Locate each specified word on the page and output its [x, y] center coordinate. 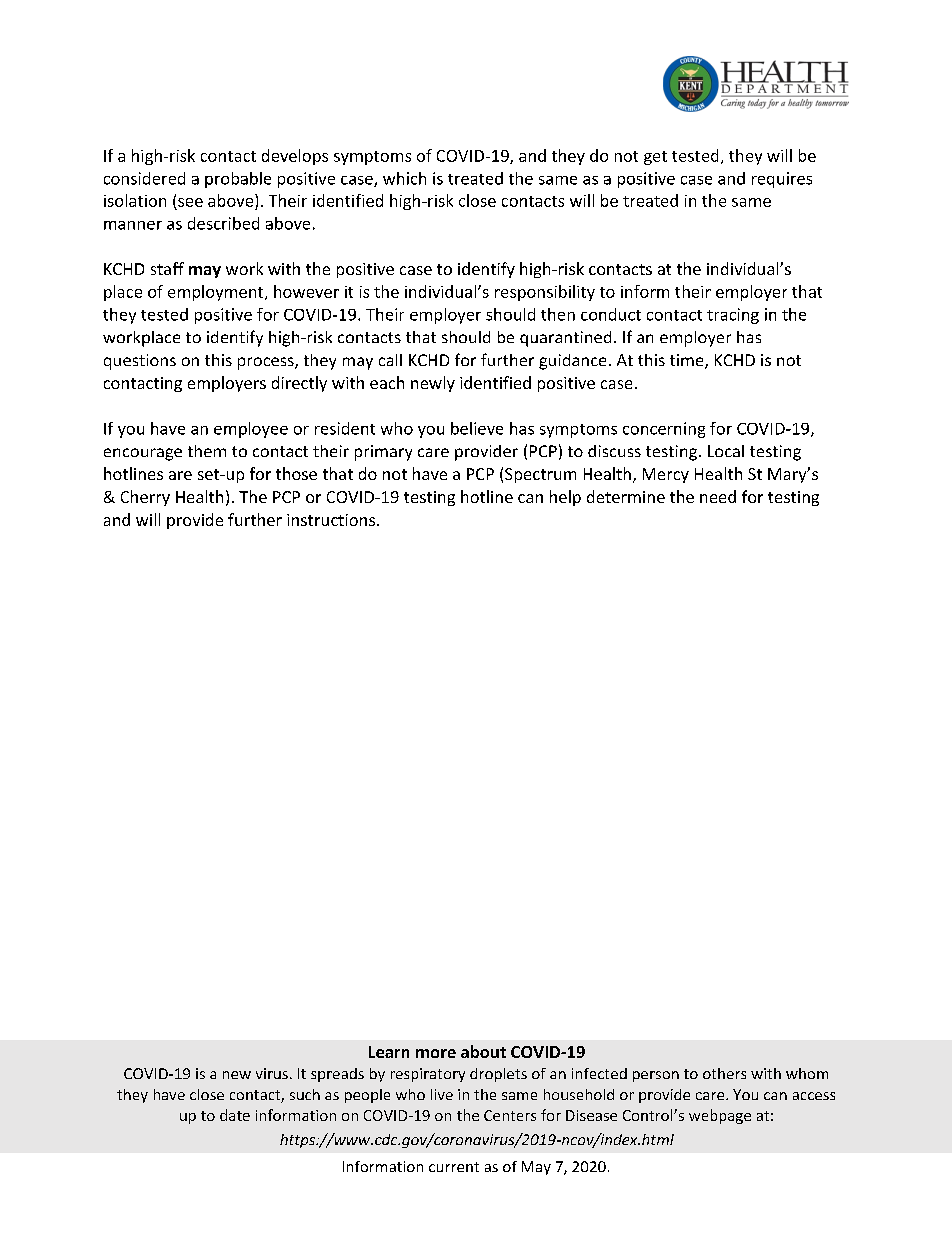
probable [238, 180]
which [404, 178]
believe [477, 428]
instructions [331, 520]
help [565, 498]
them [207, 451]
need [718, 496]
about [483, 1051]
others [724, 1073]
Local [726, 451]
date [235, 1115]
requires [782, 180]
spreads [337, 1075]
